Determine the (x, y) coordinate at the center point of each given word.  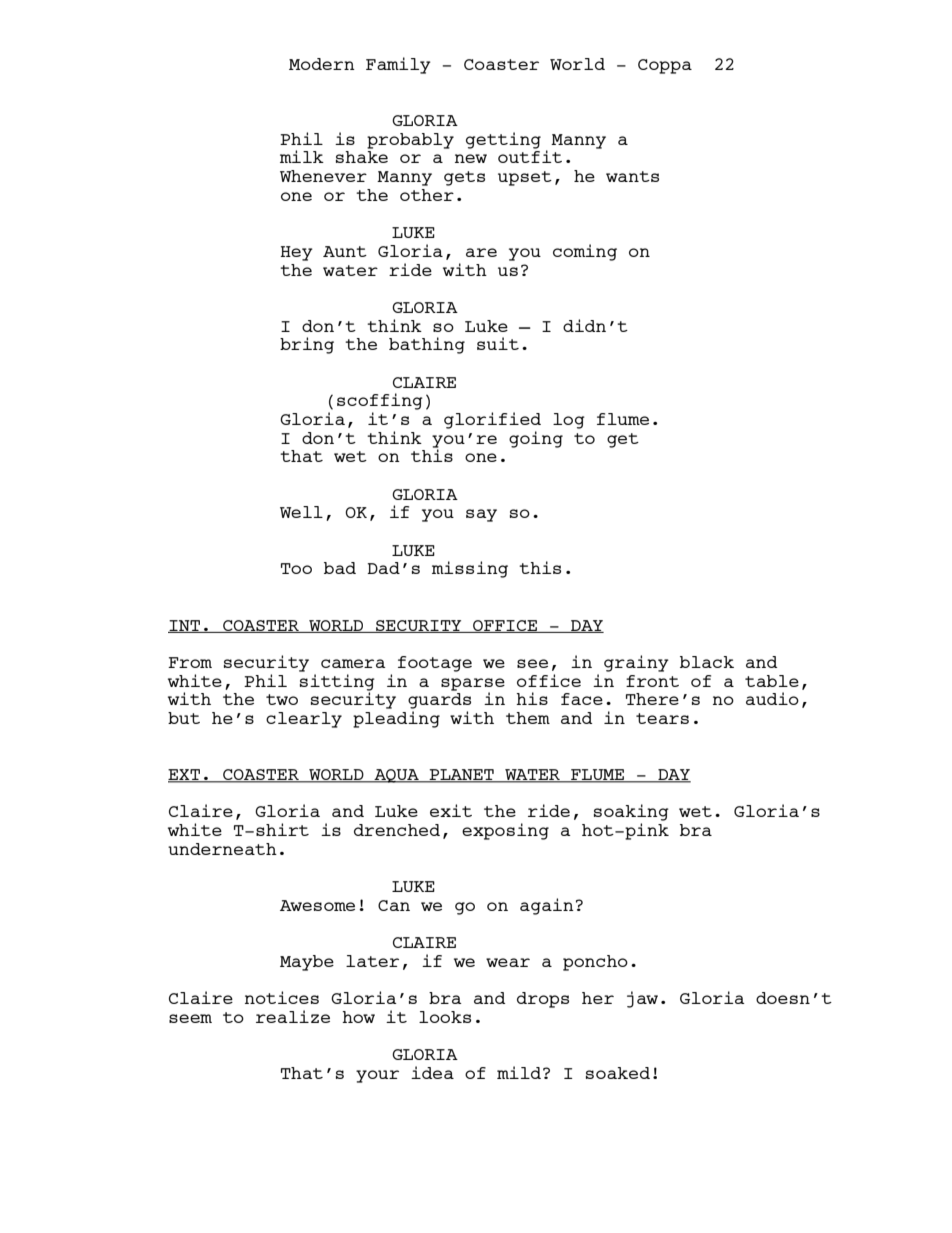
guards (439, 701)
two (282, 699)
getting (503, 140)
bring (307, 345)
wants (632, 176)
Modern (322, 64)
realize (293, 1016)
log (569, 421)
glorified (492, 420)
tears (662, 718)
